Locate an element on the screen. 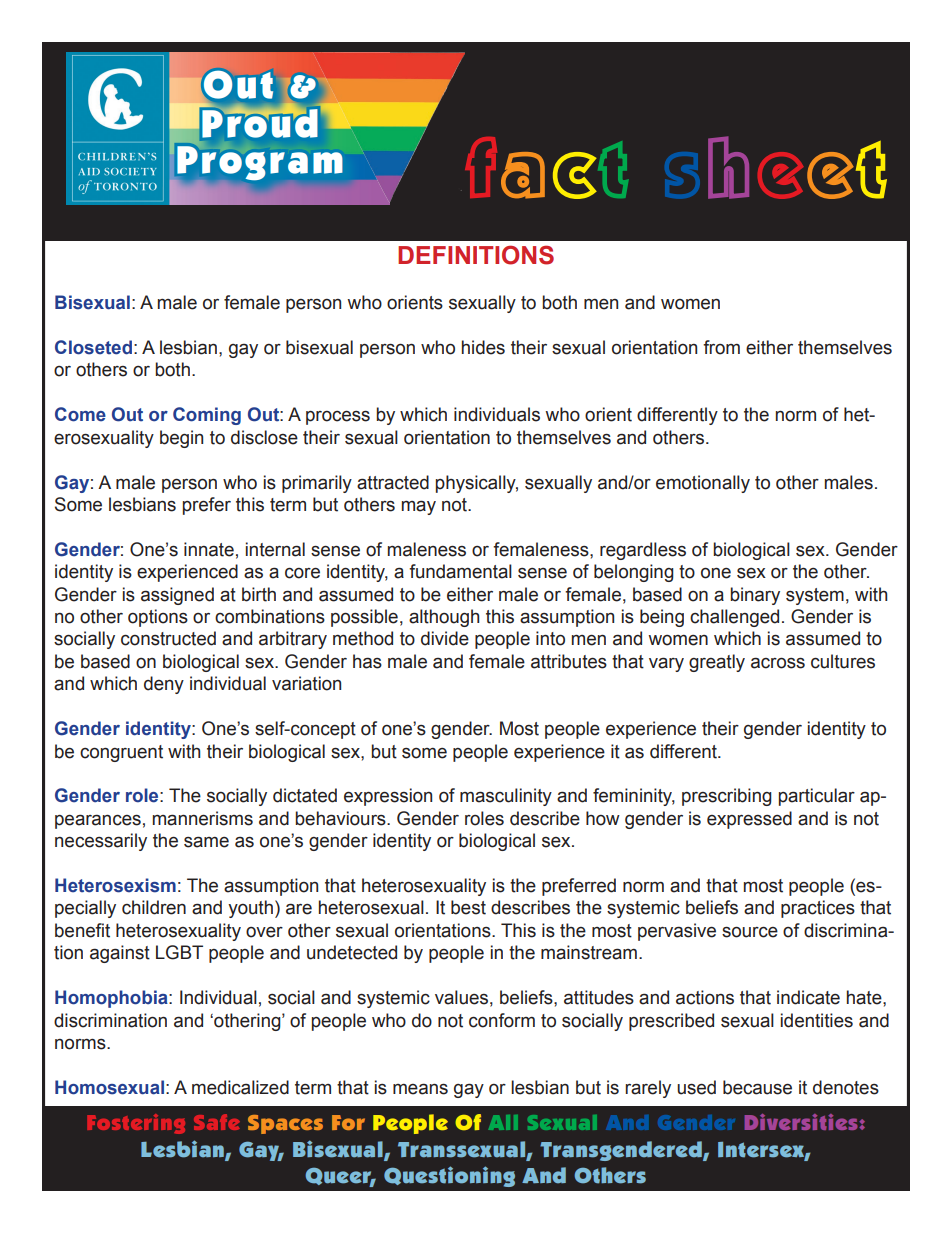  expressed is located at coordinates (749, 820).
